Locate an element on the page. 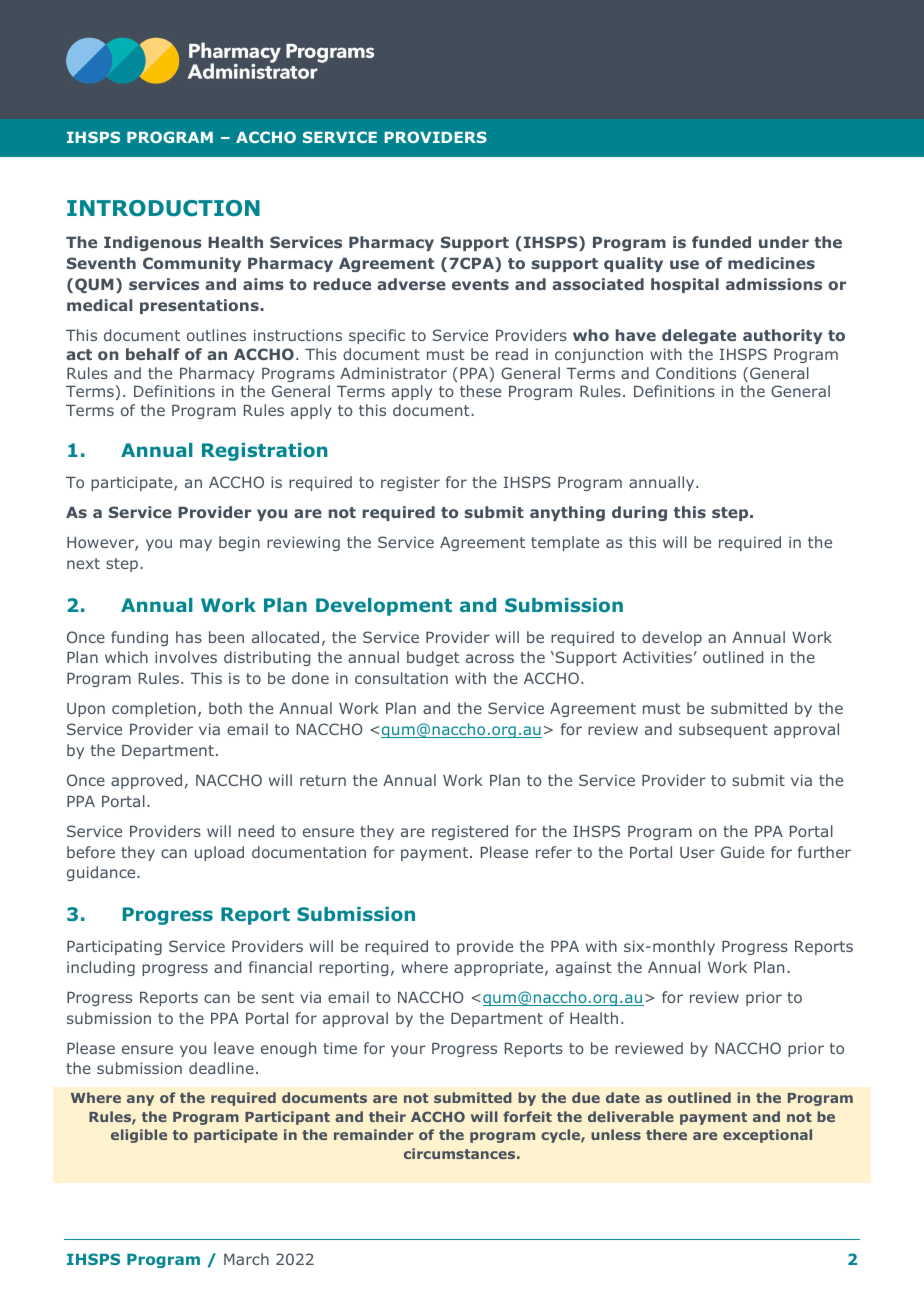 This page has width=924, height=1308. template is located at coordinates (565, 543).
